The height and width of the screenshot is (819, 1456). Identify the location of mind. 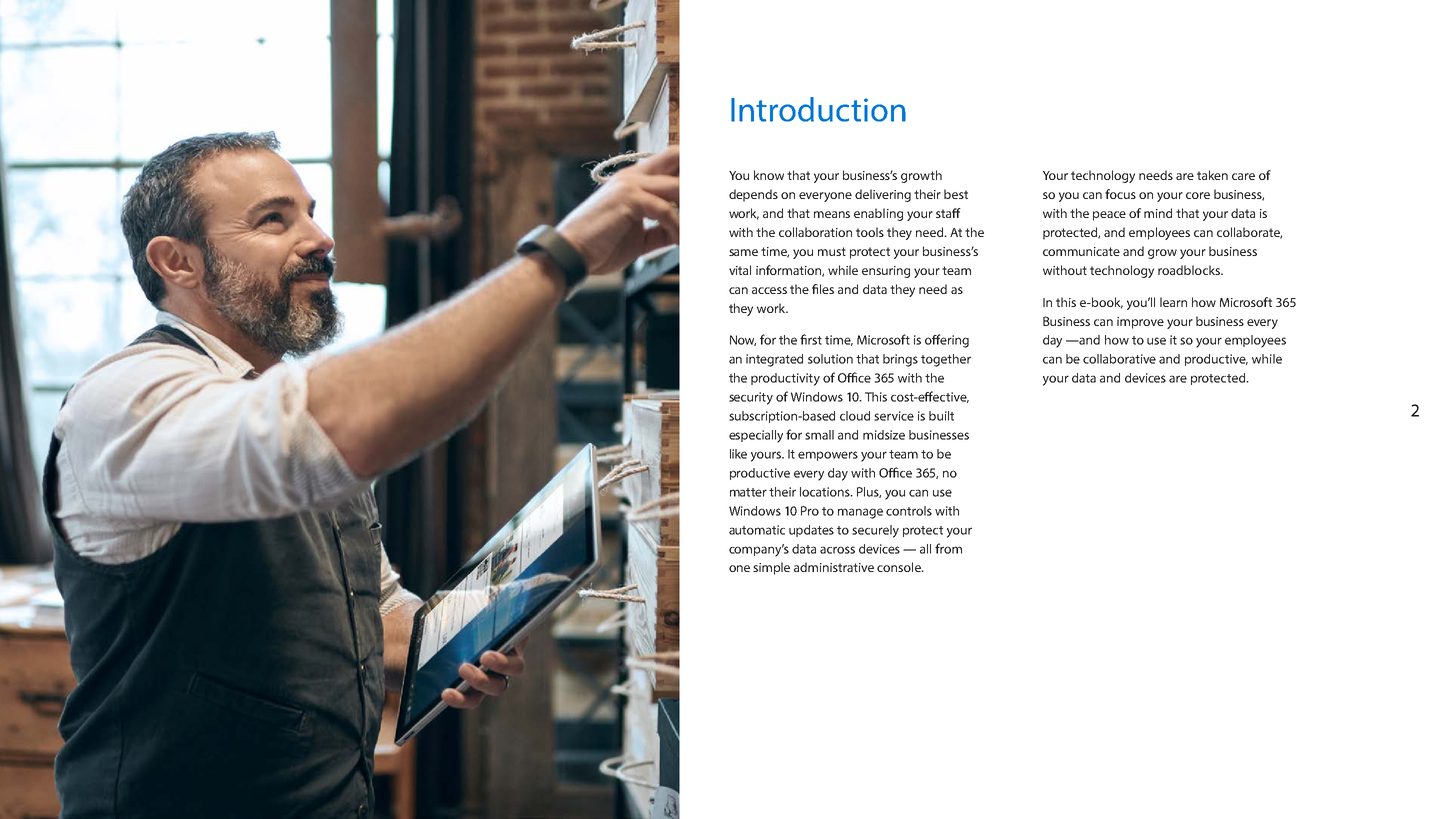
(1158, 213).
